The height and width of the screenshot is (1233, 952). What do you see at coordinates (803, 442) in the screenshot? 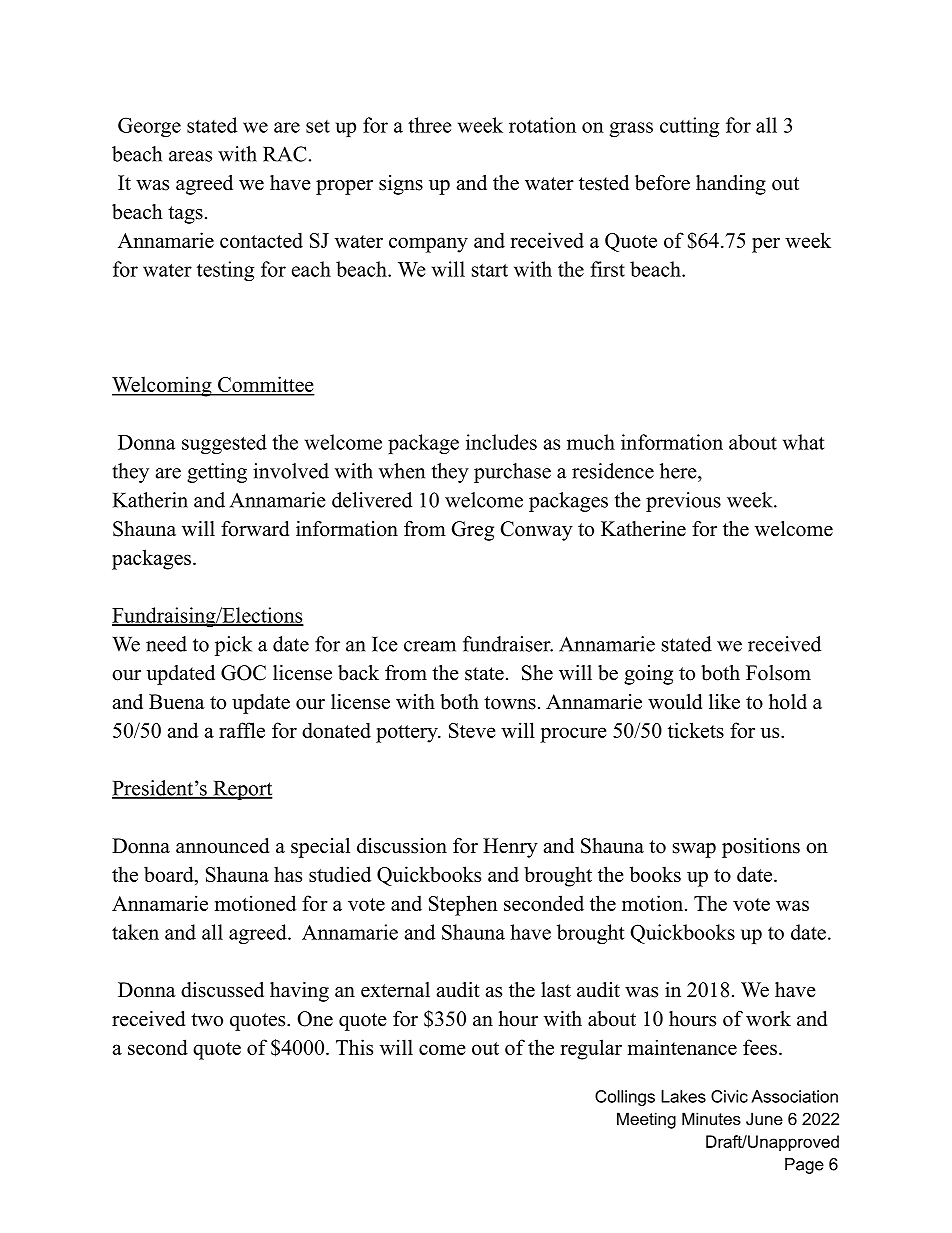
I see `what` at bounding box center [803, 442].
